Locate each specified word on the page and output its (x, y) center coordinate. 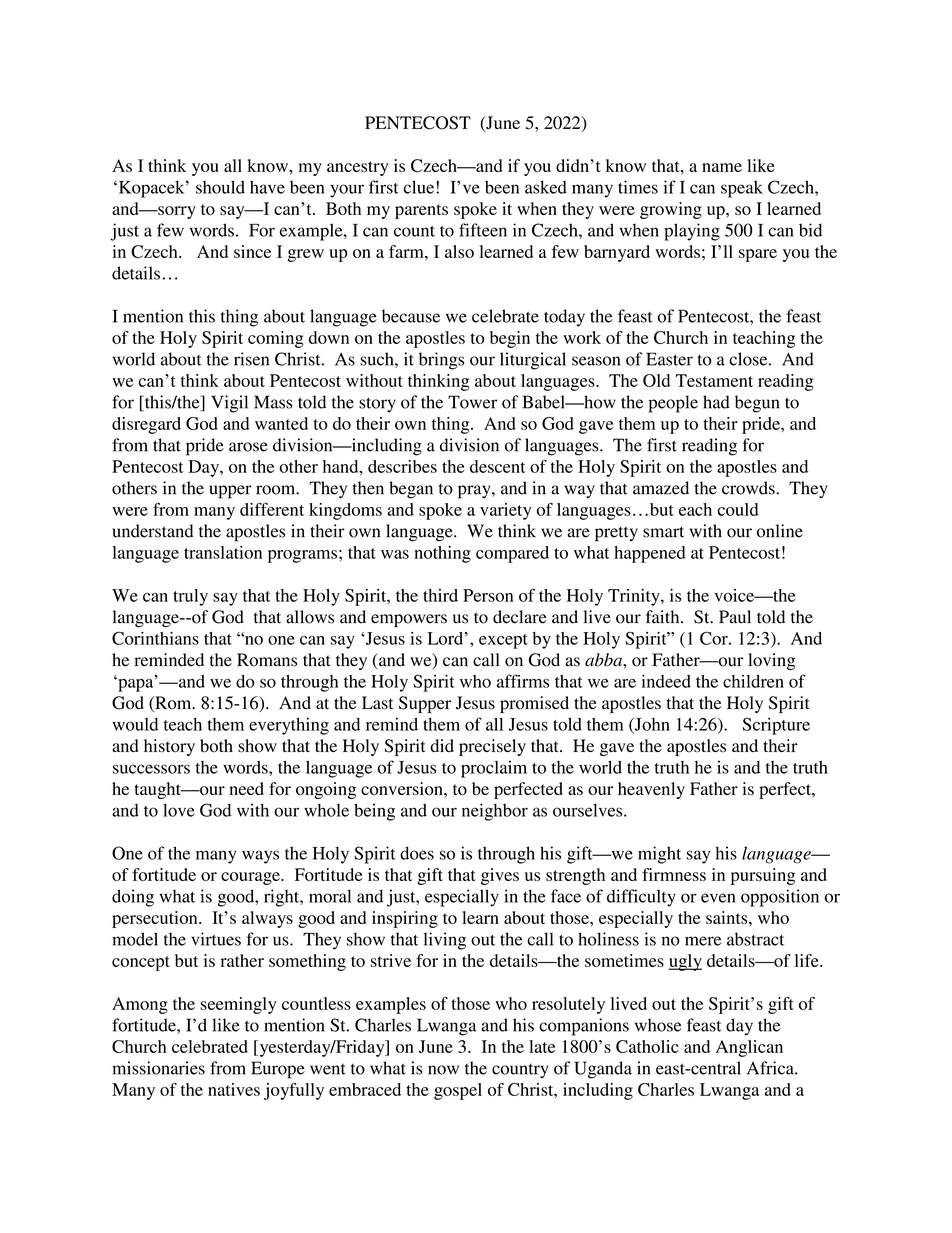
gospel (458, 1091)
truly (190, 597)
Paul (735, 617)
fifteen (483, 230)
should (220, 187)
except (503, 641)
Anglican (749, 1048)
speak (742, 189)
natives (234, 1089)
